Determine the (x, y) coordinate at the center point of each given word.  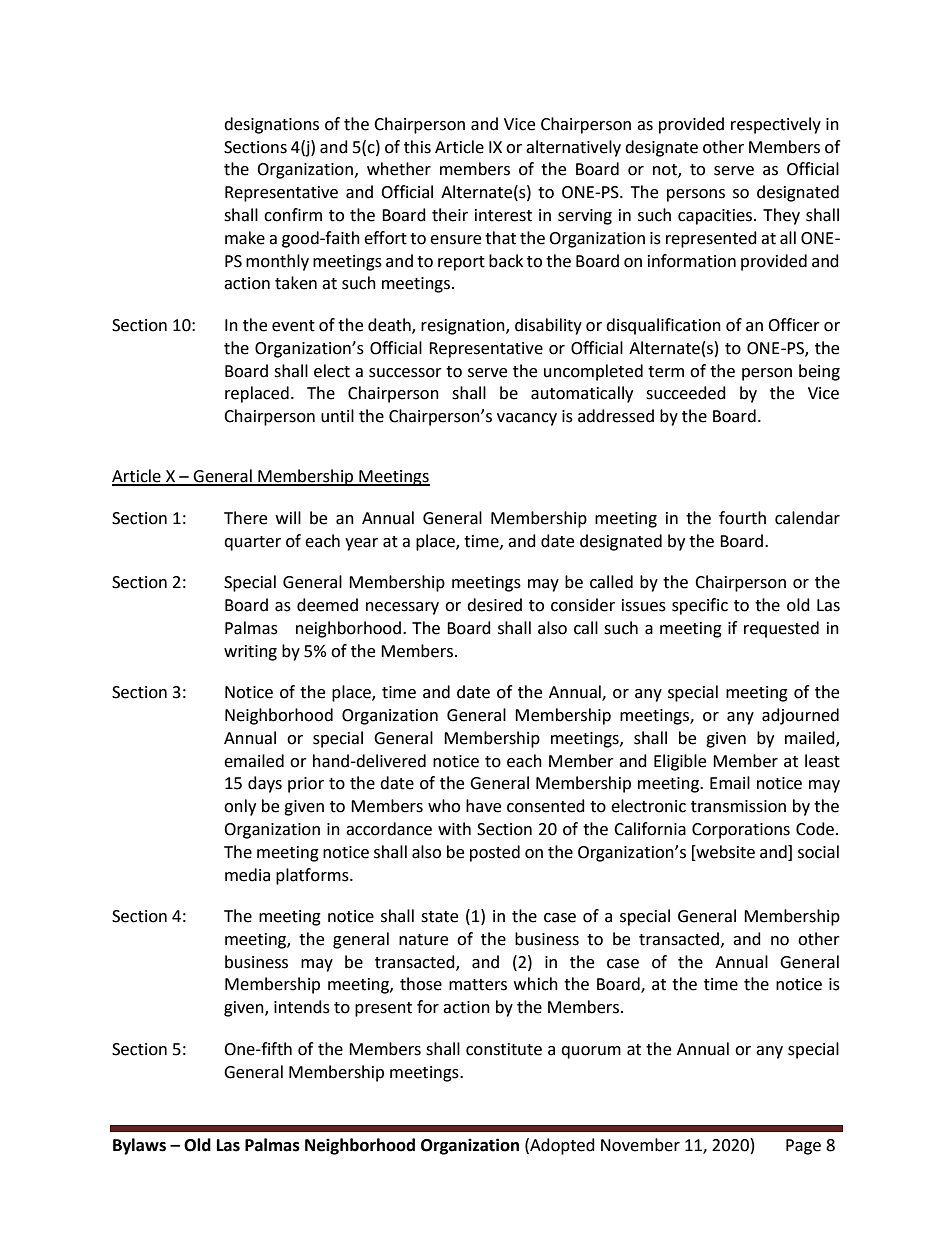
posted (495, 853)
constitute (504, 1049)
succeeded (686, 393)
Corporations (741, 831)
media (247, 875)
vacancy (527, 419)
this (417, 147)
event (293, 326)
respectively (776, 125)
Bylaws (139, 1146)
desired (494, 605)
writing (250, 653)
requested (781, 629)
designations (271, 125)
